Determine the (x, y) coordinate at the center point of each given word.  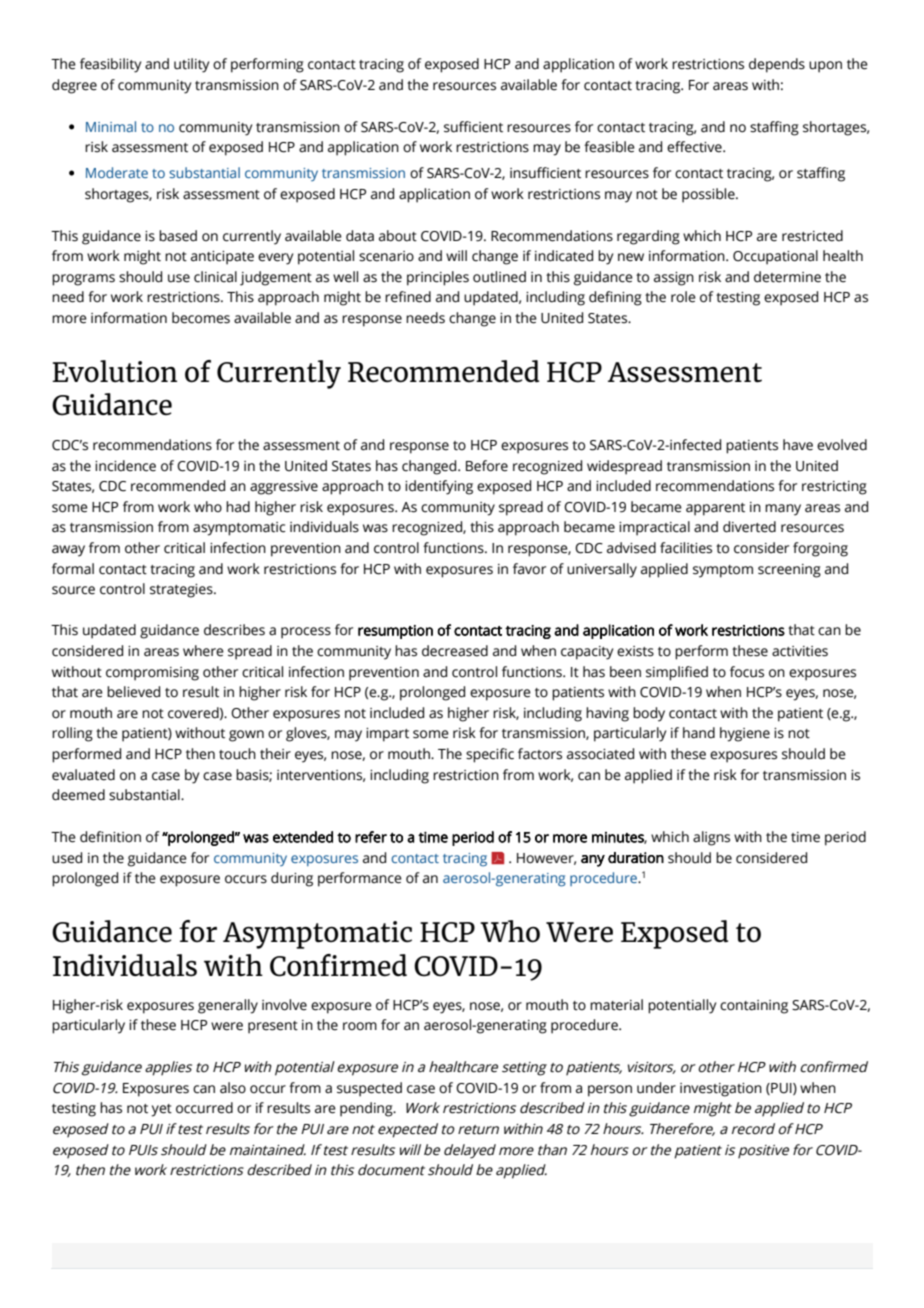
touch (237, 754)
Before (487, 466)
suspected (369, 1089)
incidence (125, 466)
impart (387, 735)
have (798, 445)
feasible (609, 147)
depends (777, 65)
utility (191, 65)
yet (161, 1110)
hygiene (745, 734)
